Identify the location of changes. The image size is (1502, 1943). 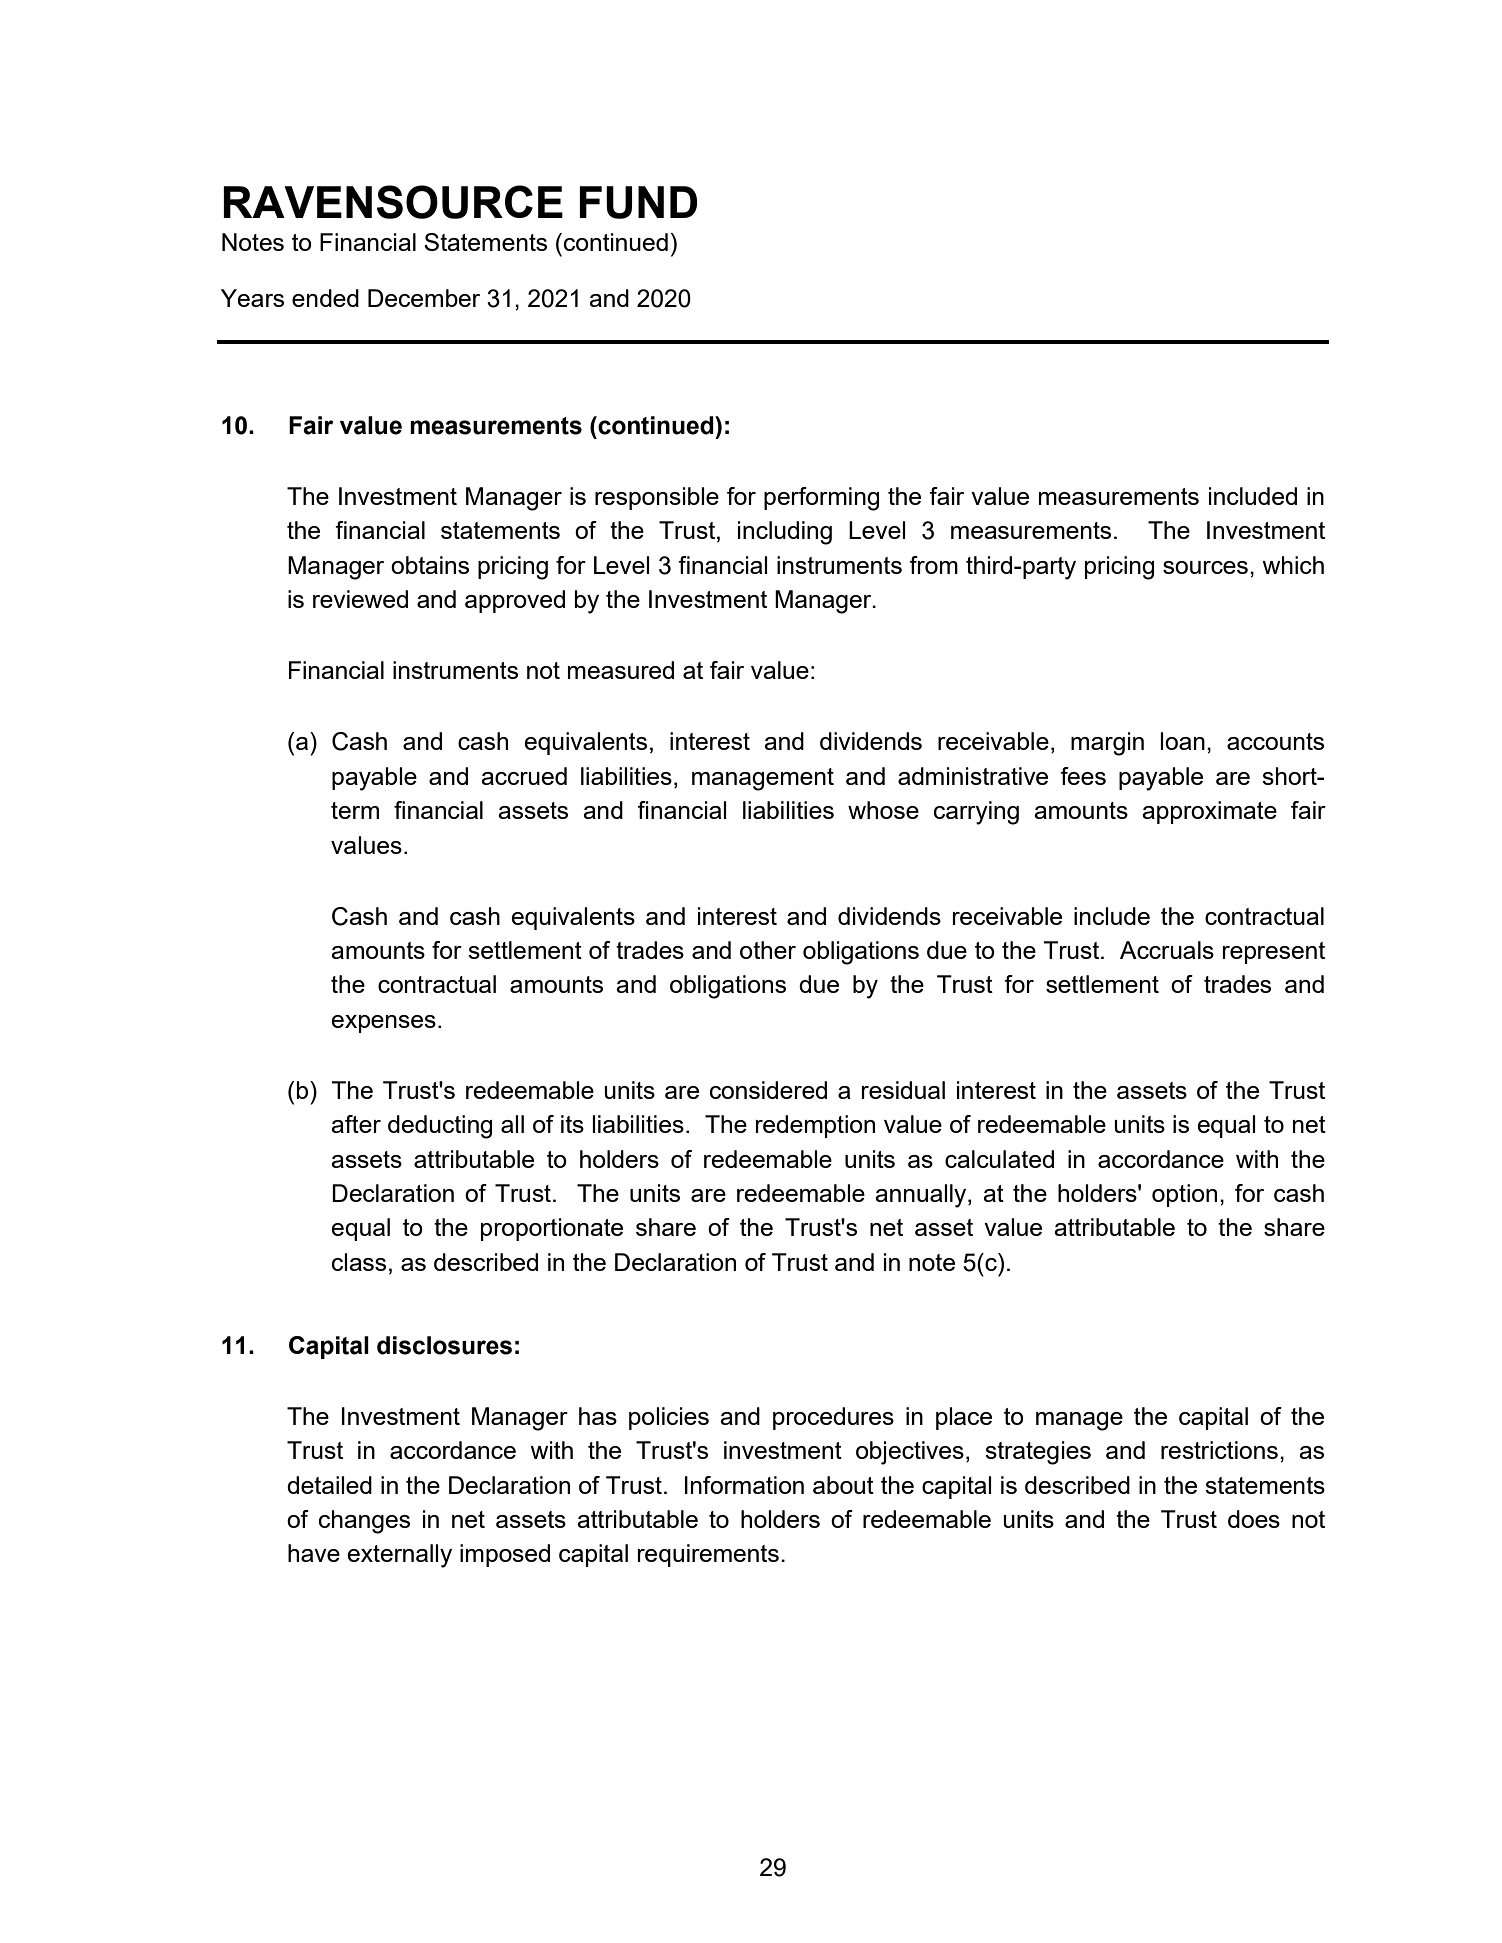
(364, 1522).
